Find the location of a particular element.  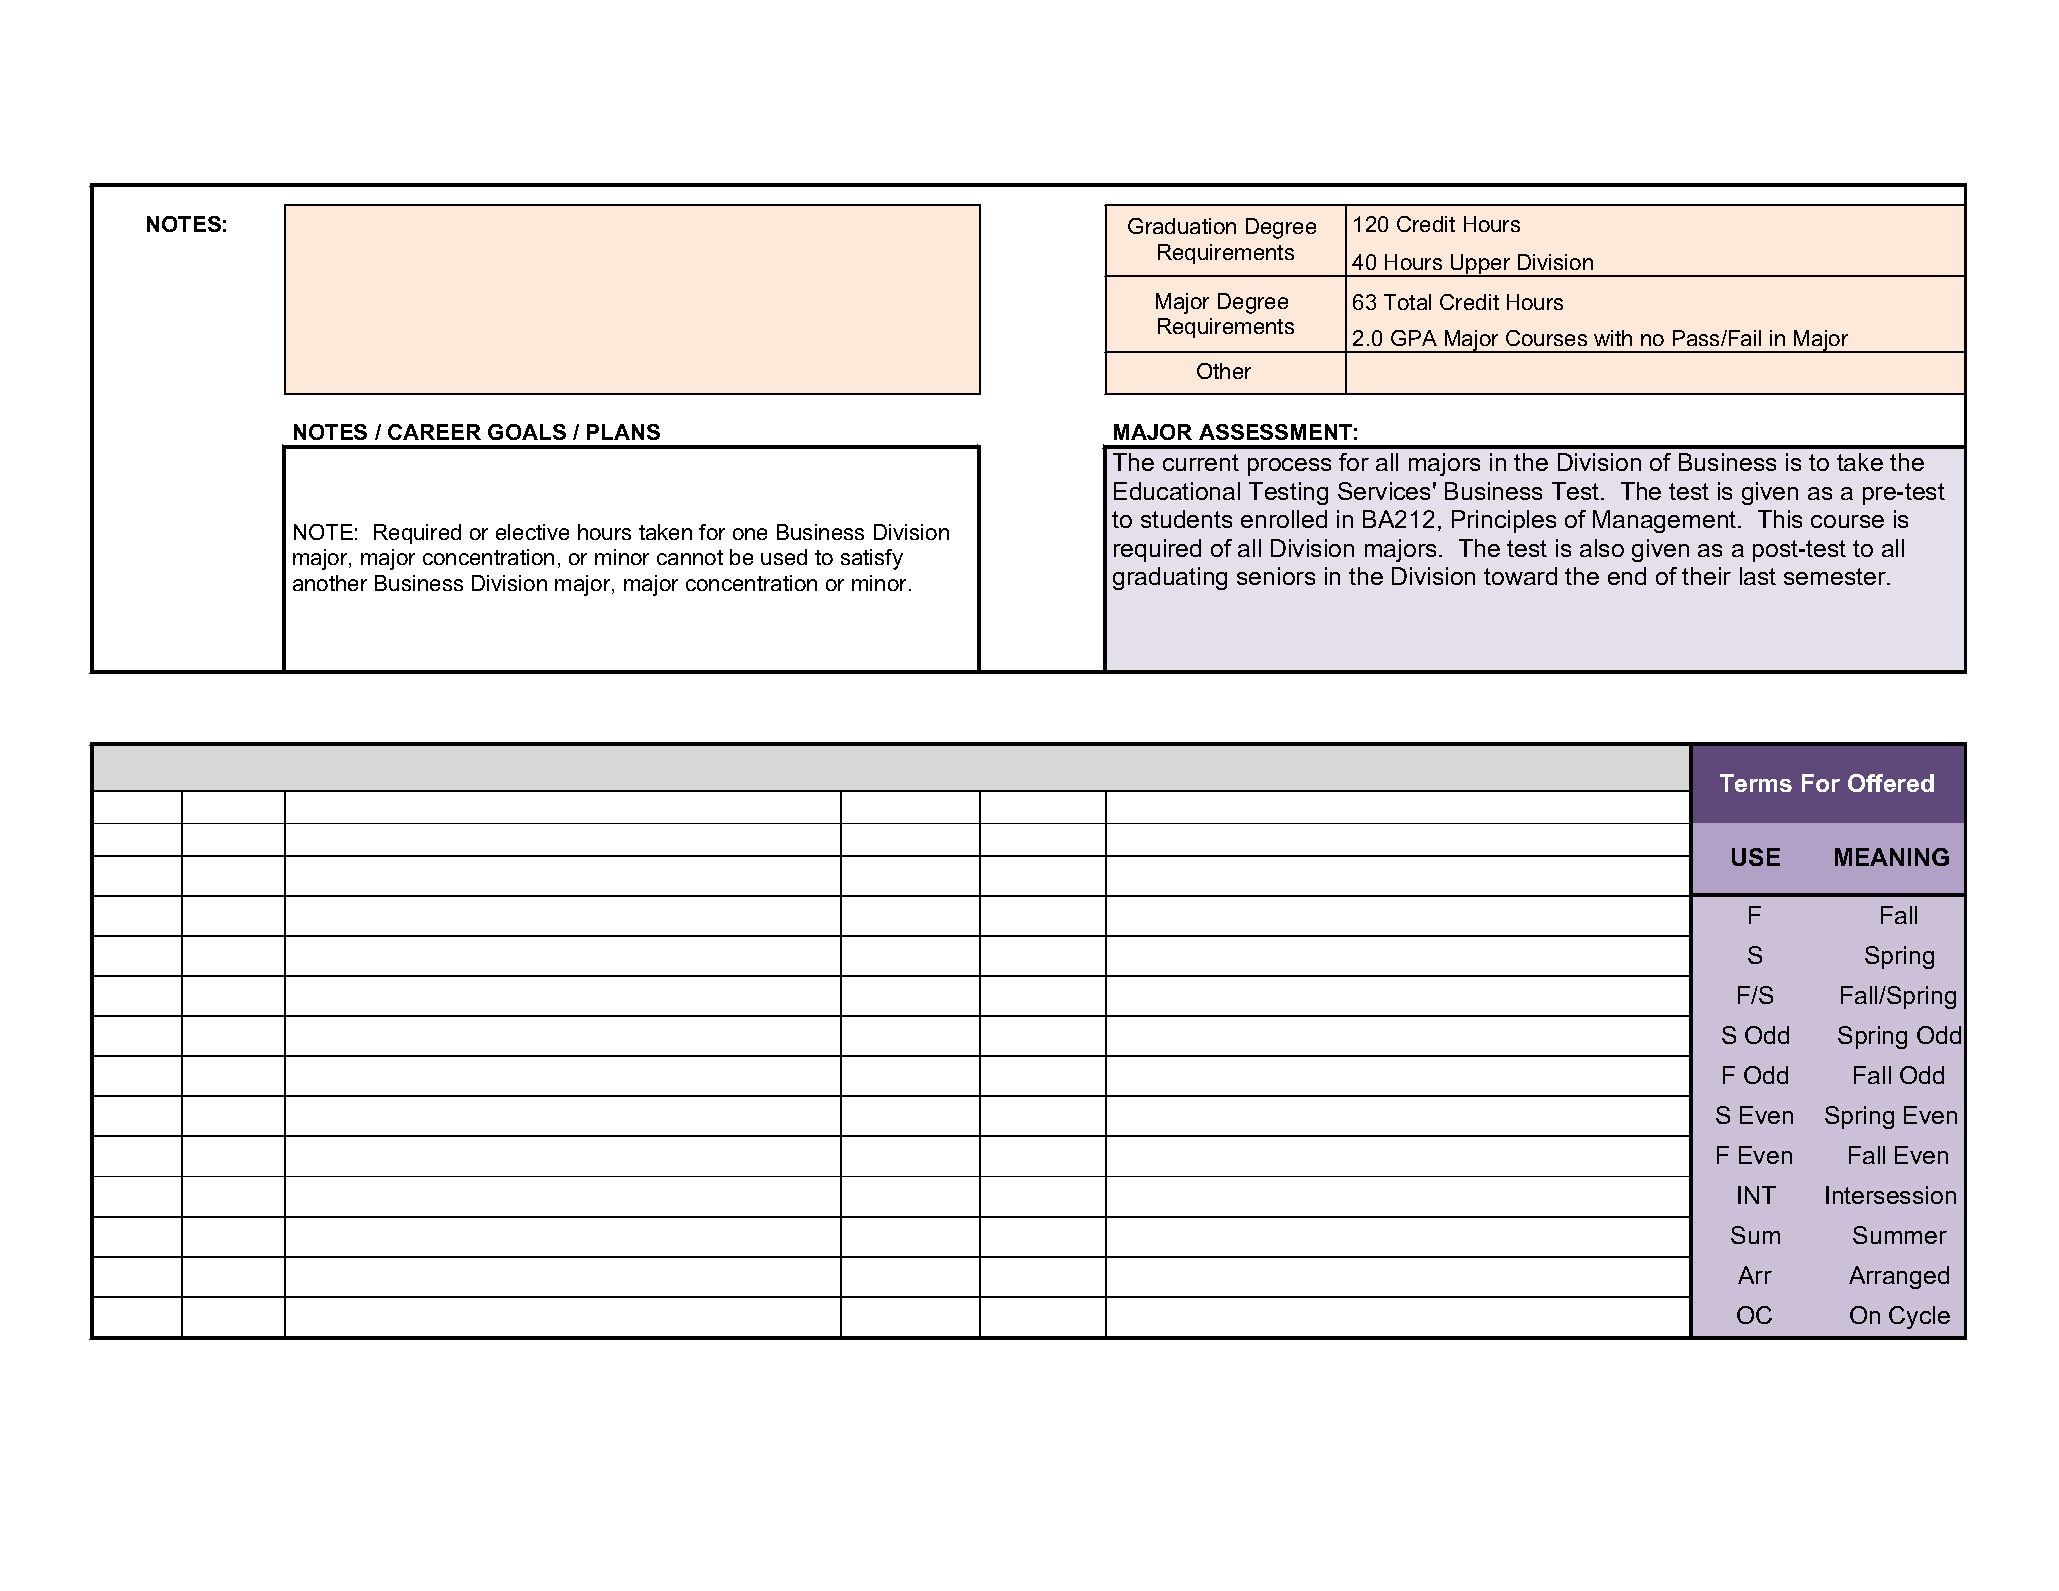

Summer is located at coordinates (1900, 1235).
